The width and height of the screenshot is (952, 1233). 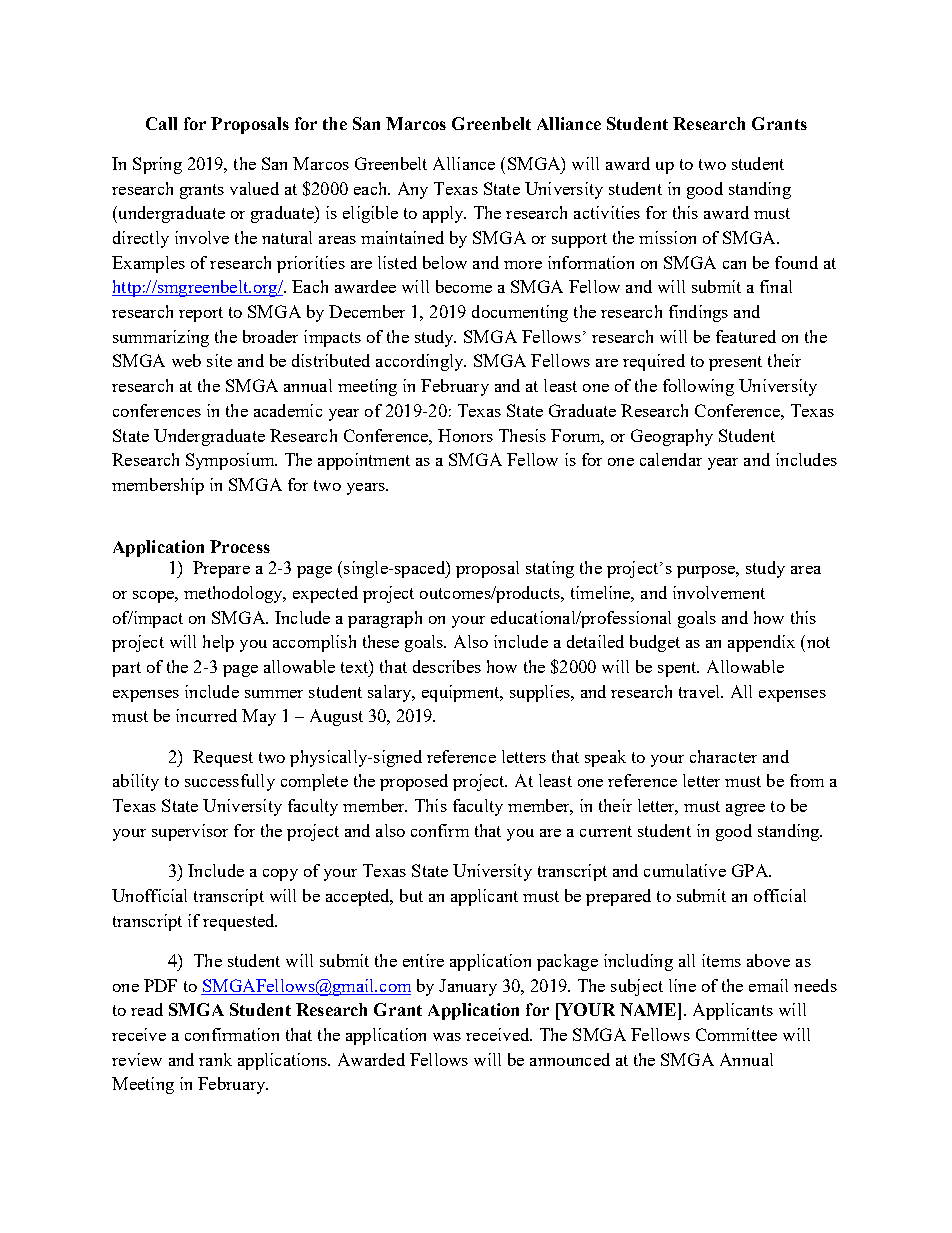 What do you see at coordinates (698, 387) in the screenshot?
I see `following` at bounding box center [698, 387].
